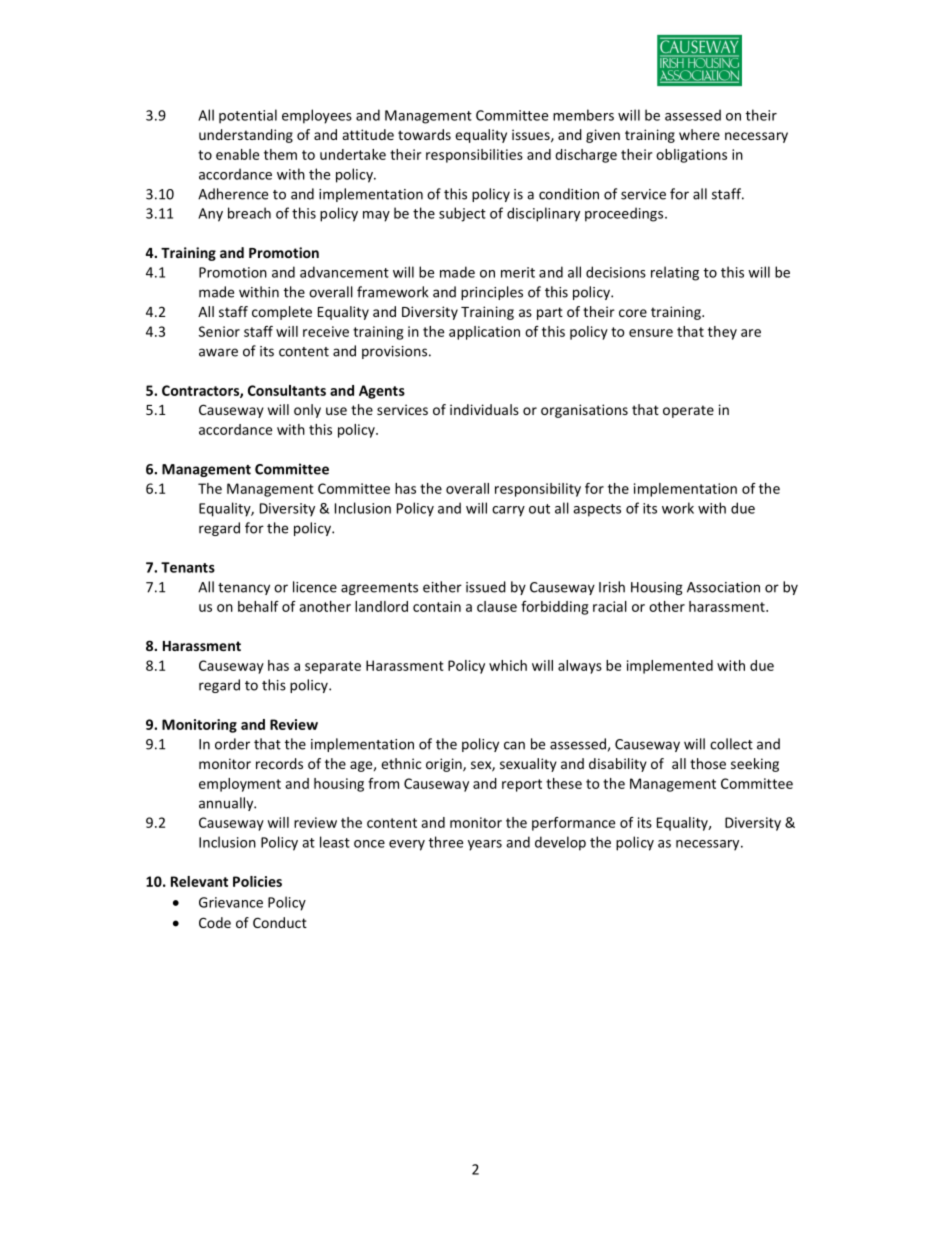  I want to click on carry, so click(508, 511).
